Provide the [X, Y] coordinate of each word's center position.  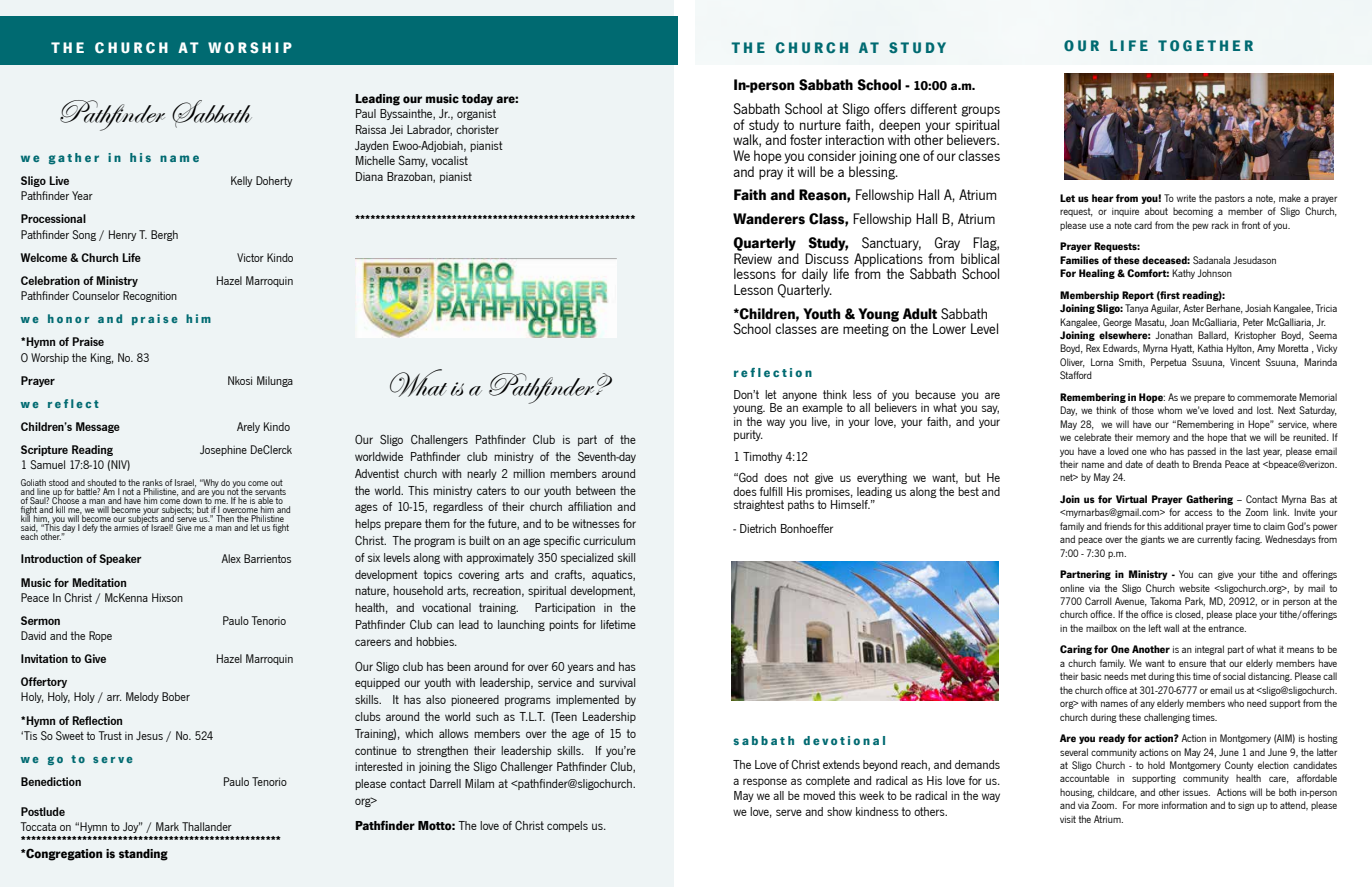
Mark [167, 826]
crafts [570, 575]
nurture [820, 125]
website [1194, 588]
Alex [231, 558]
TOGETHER [1205, 45]
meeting [866, 330]
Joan [1179, 322]
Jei [396, 129]
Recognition [150, 296]
